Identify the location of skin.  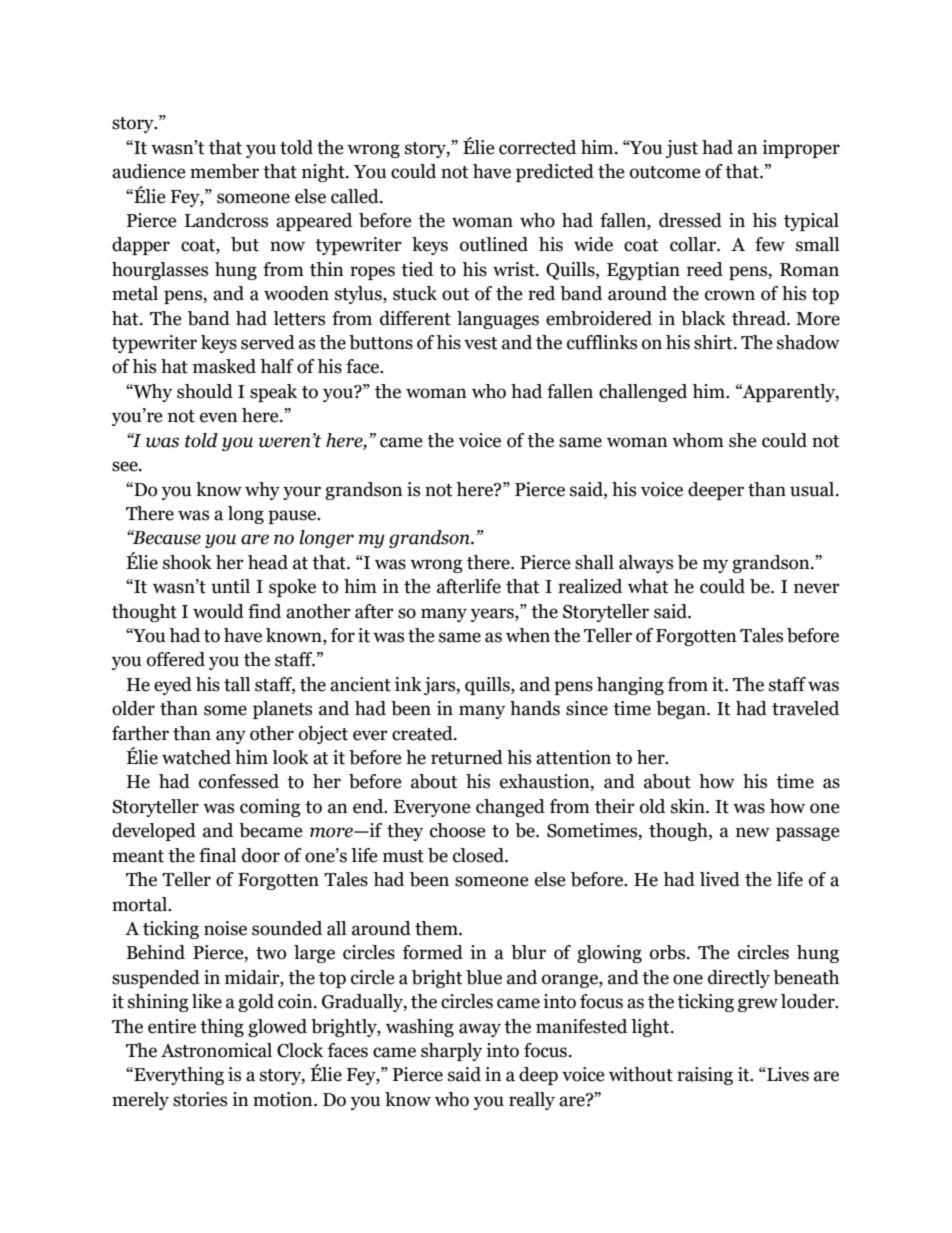
(689, 806).
